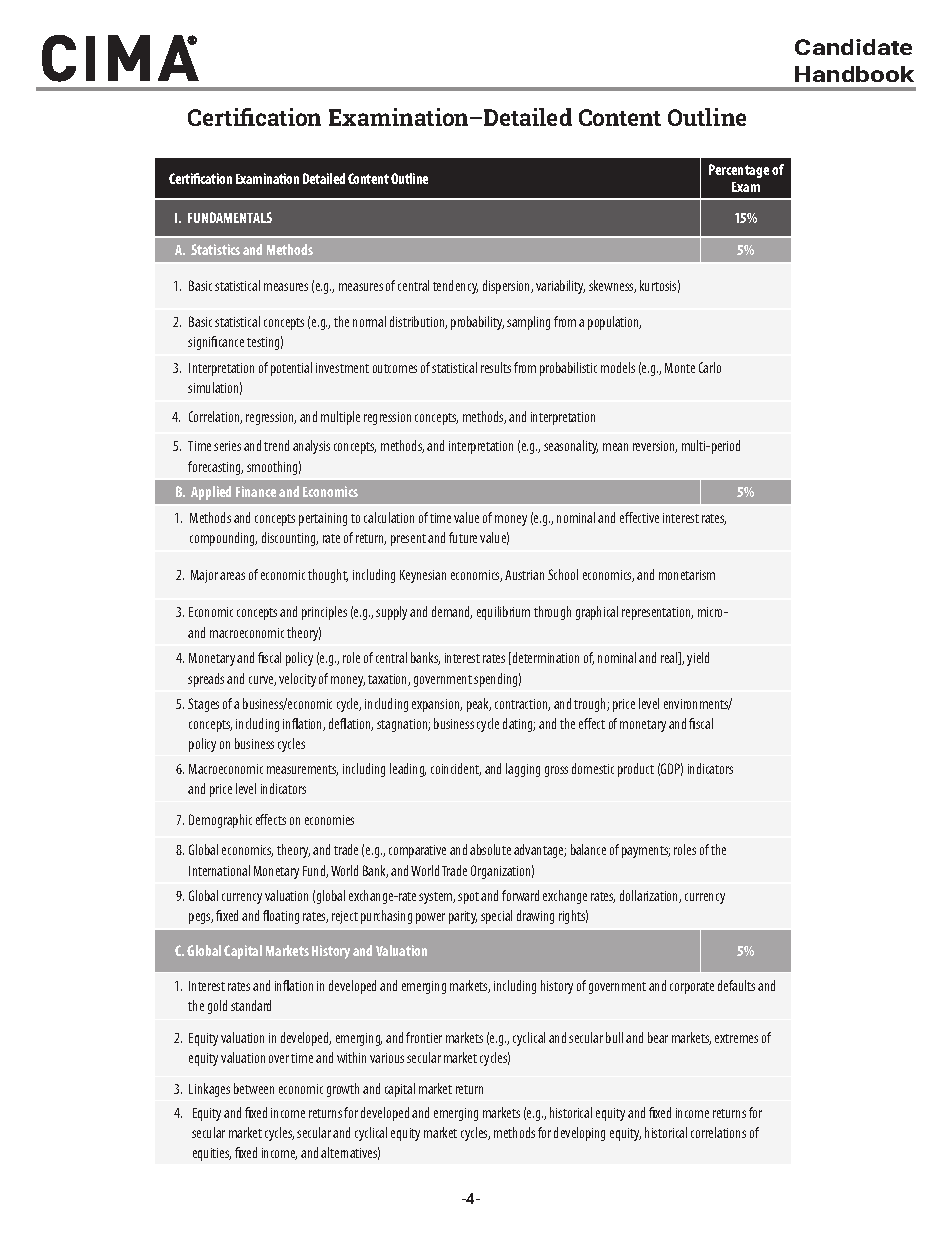 The image size is (952, 1233). I want to click on between, so click(254, 1088).
